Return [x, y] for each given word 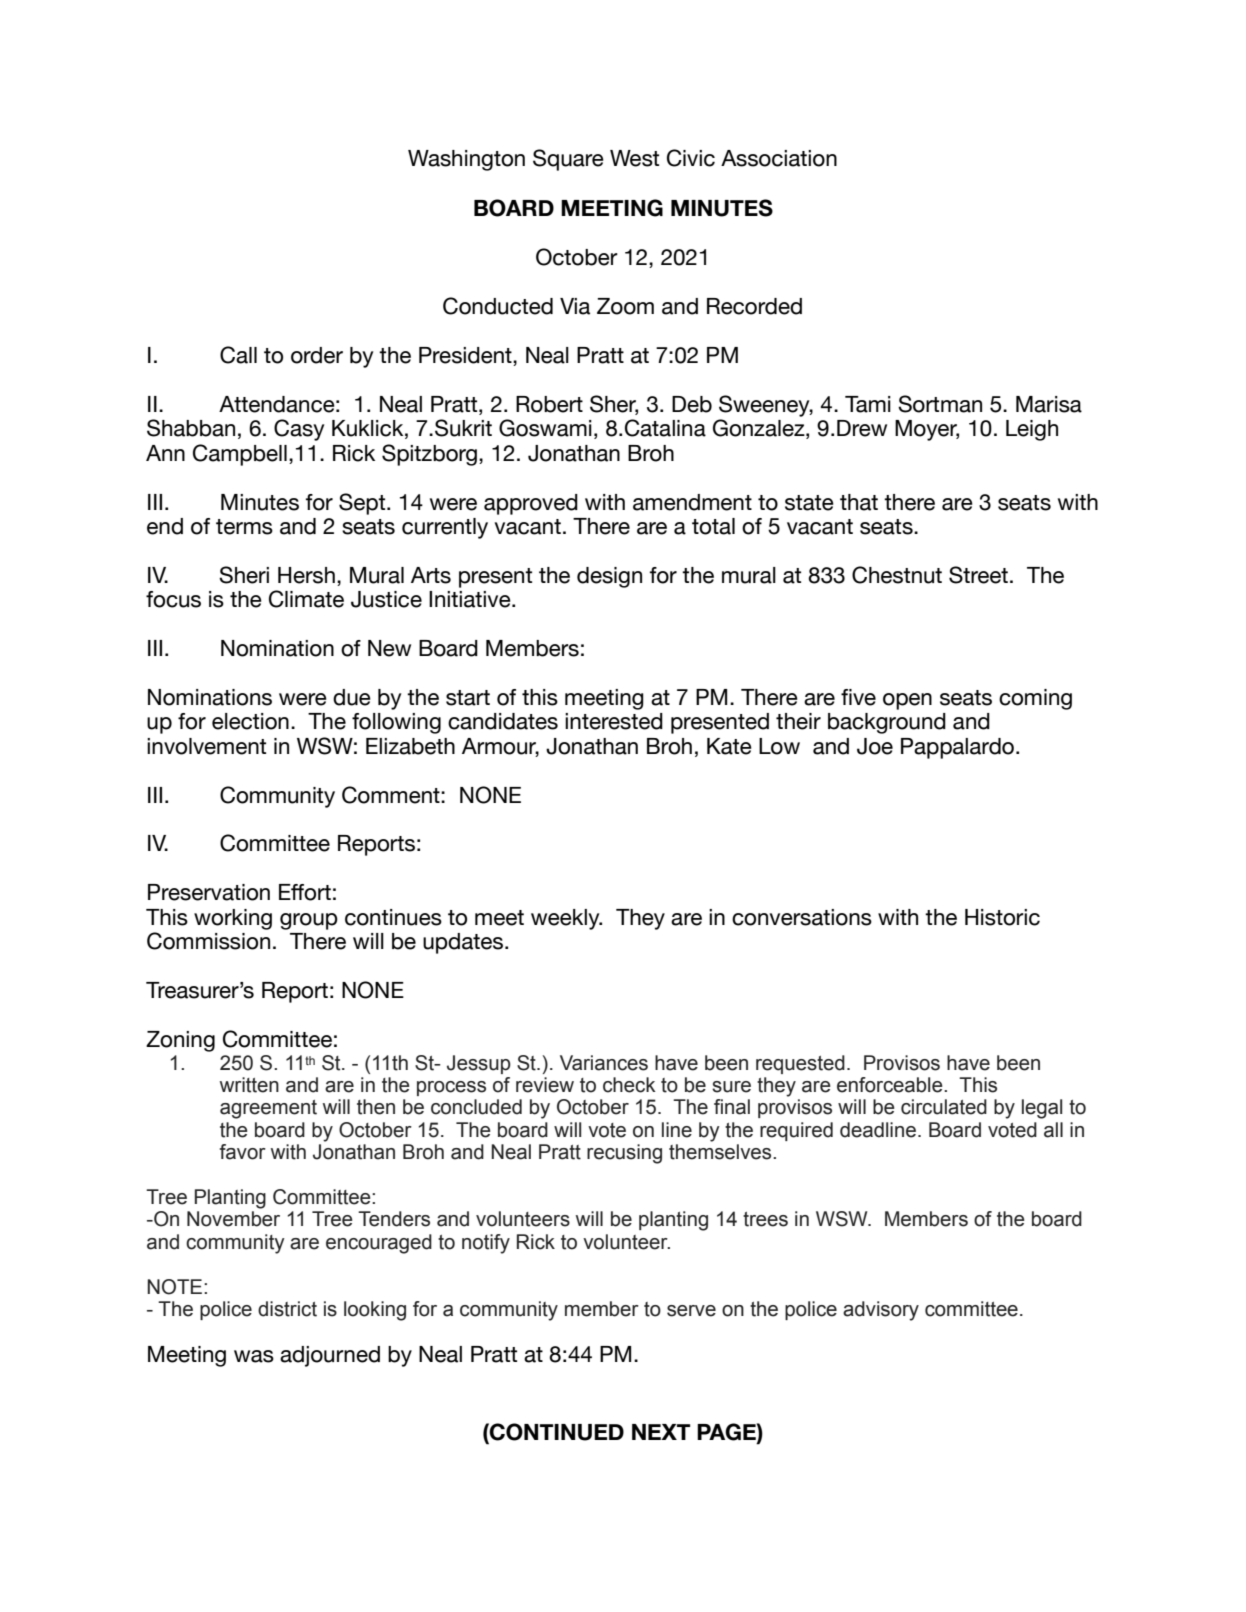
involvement [206, 746]
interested [614, 721]
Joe [875, 746]
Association [779, 158]
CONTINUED [556, 1432]
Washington [466, 160]
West [634, 158]
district [287, 1309]
